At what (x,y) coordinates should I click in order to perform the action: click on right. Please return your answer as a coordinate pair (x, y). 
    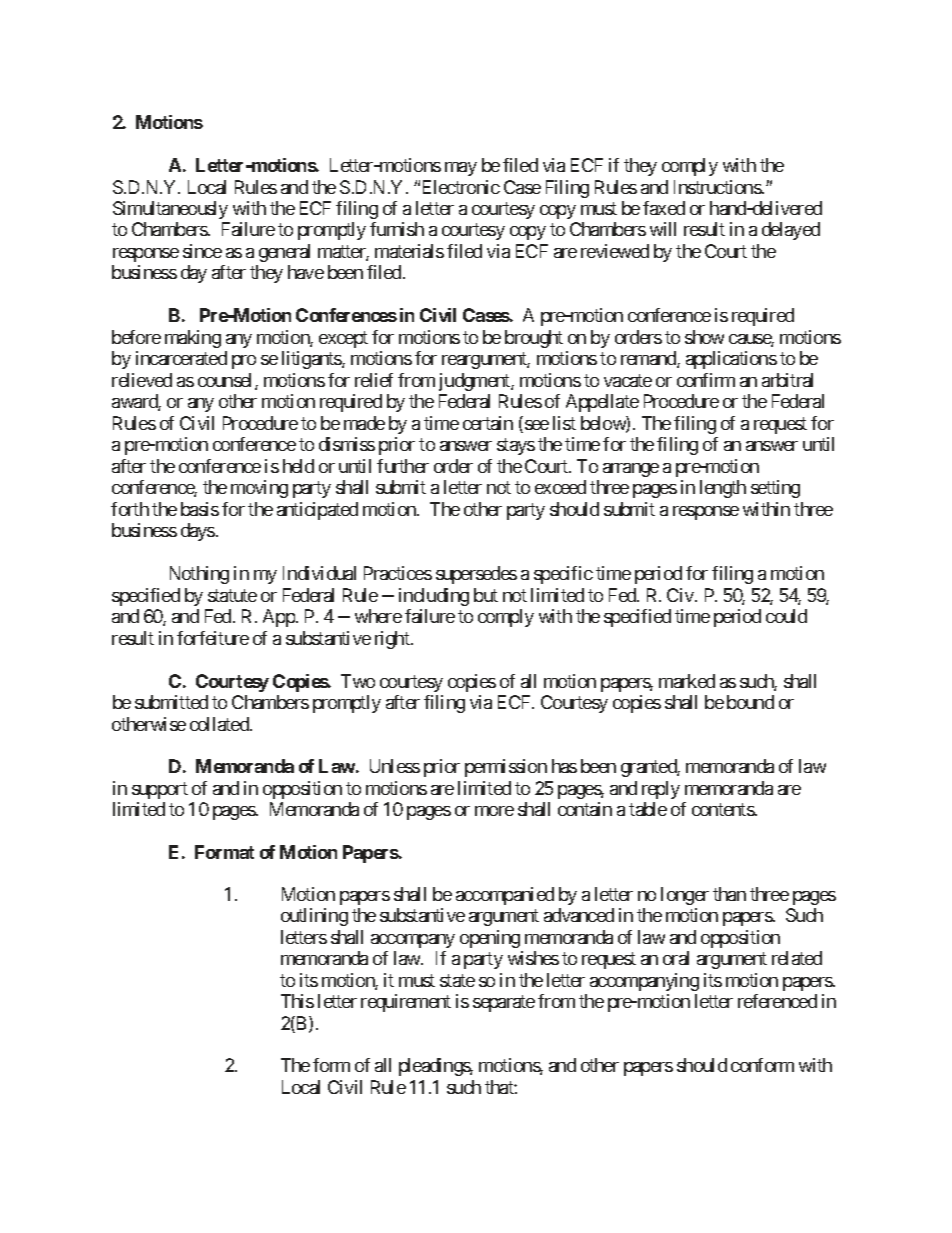
    Looking at the image, I should click on (393, 640).
